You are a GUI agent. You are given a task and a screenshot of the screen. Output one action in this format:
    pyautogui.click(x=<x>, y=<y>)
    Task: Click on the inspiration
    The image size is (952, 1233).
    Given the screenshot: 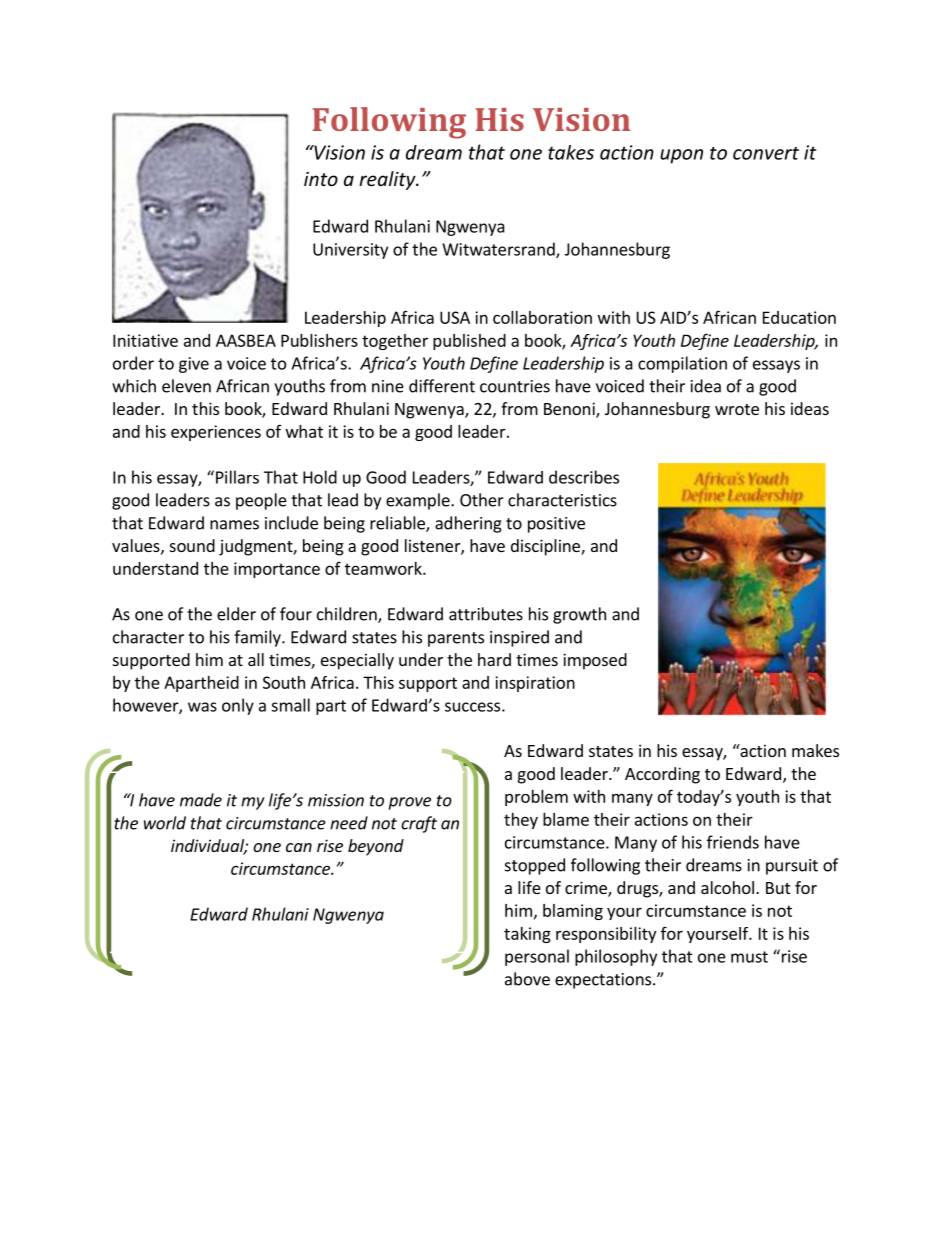 What is the action you would take?
    pyautogui.click(x=535, y=684)
